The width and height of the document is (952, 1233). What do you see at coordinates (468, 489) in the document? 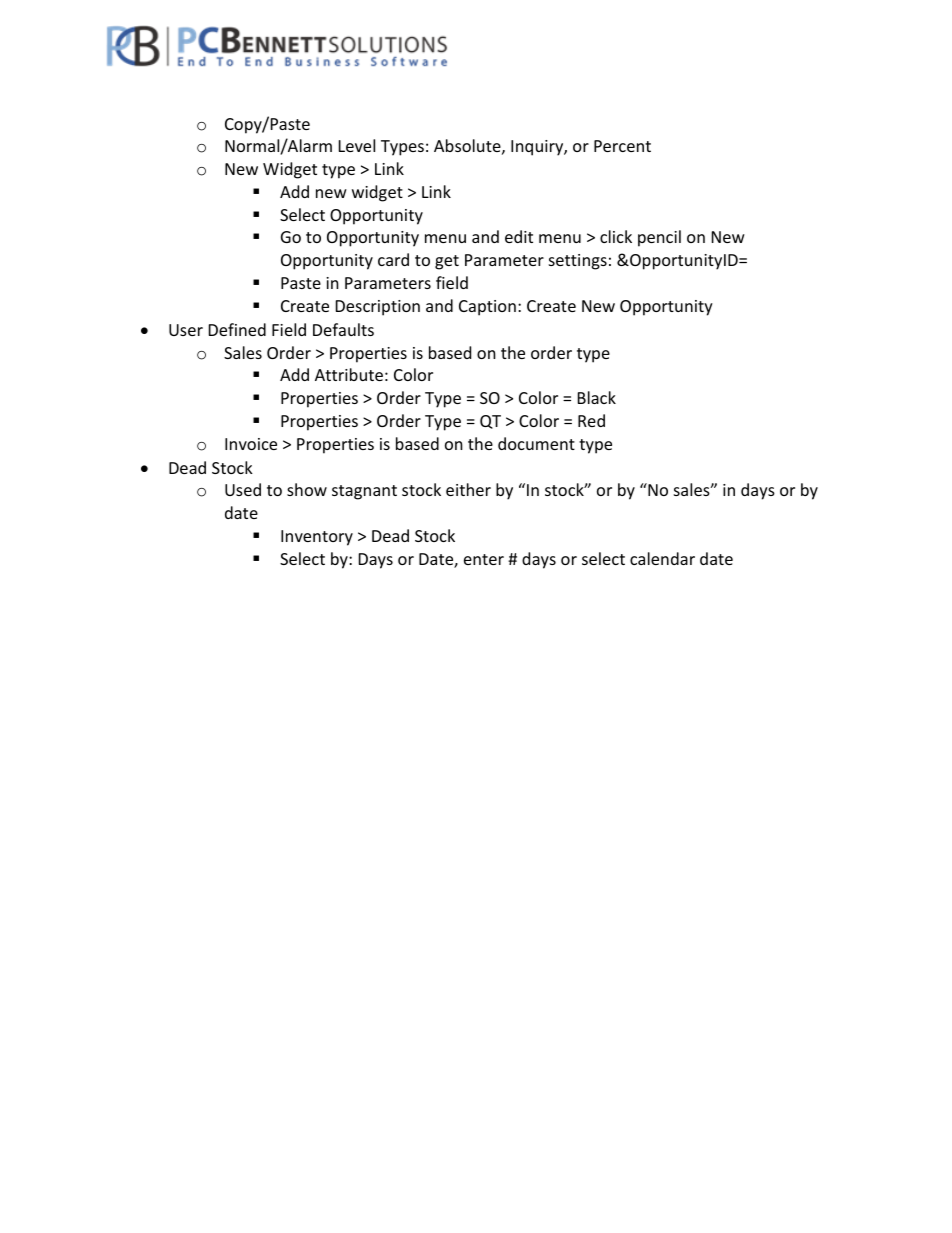
I see `either` at bounding box center [468, 489].
